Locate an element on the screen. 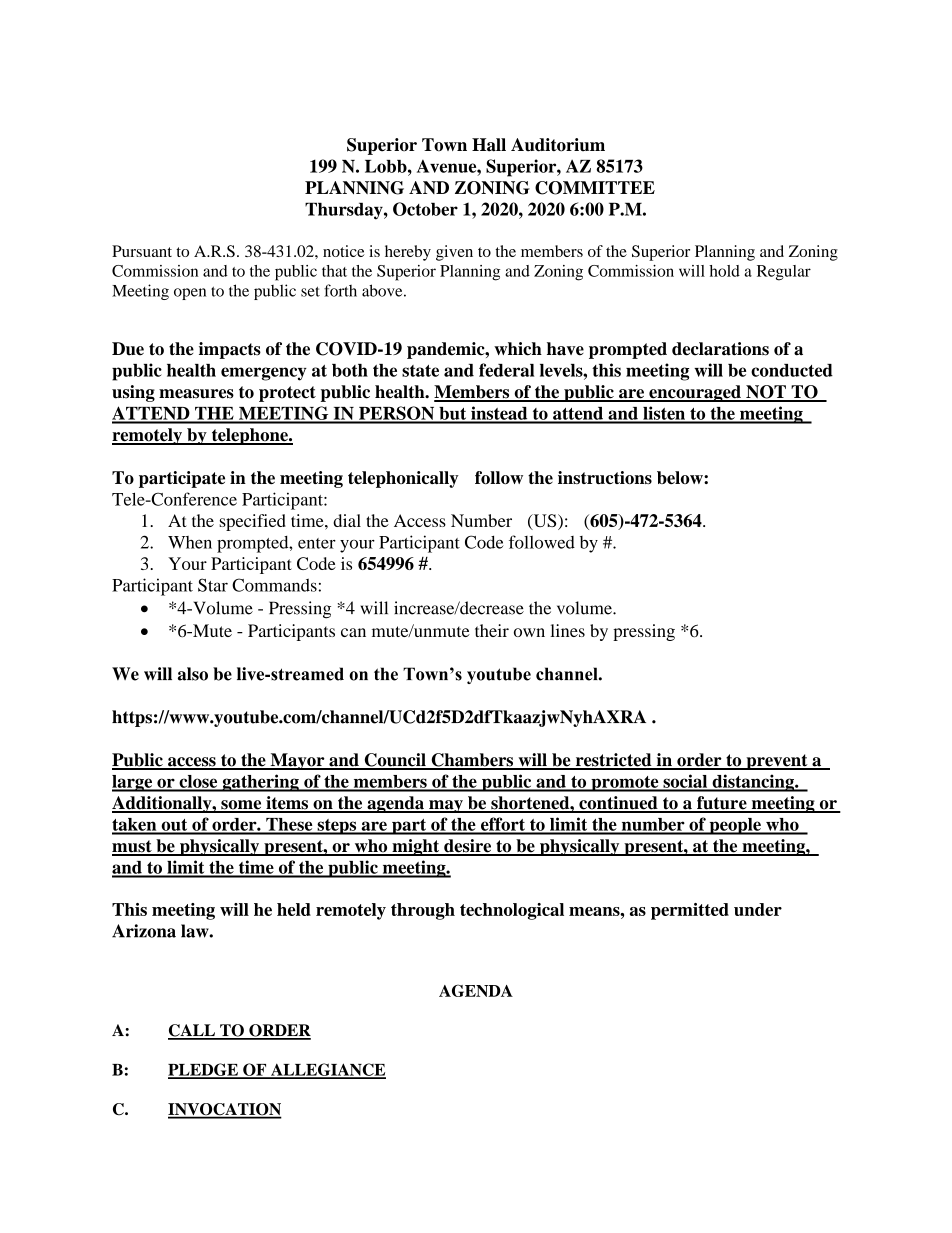 This screenshot has width=952, height=1233. below is located at coordinates (681, 477).
